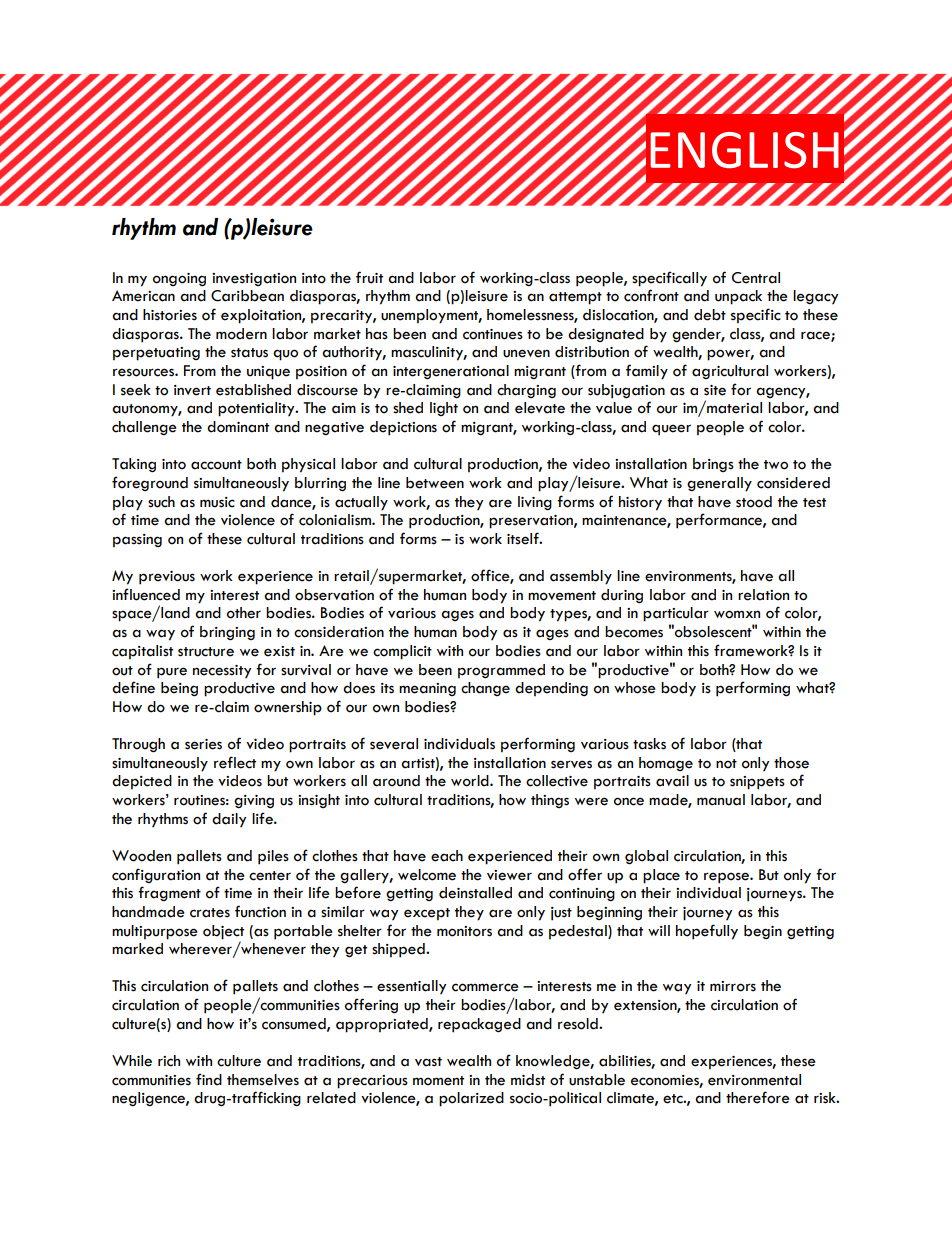  Describe the element at coordinates (438, 1081) in the page. I see `moment` at that location.
